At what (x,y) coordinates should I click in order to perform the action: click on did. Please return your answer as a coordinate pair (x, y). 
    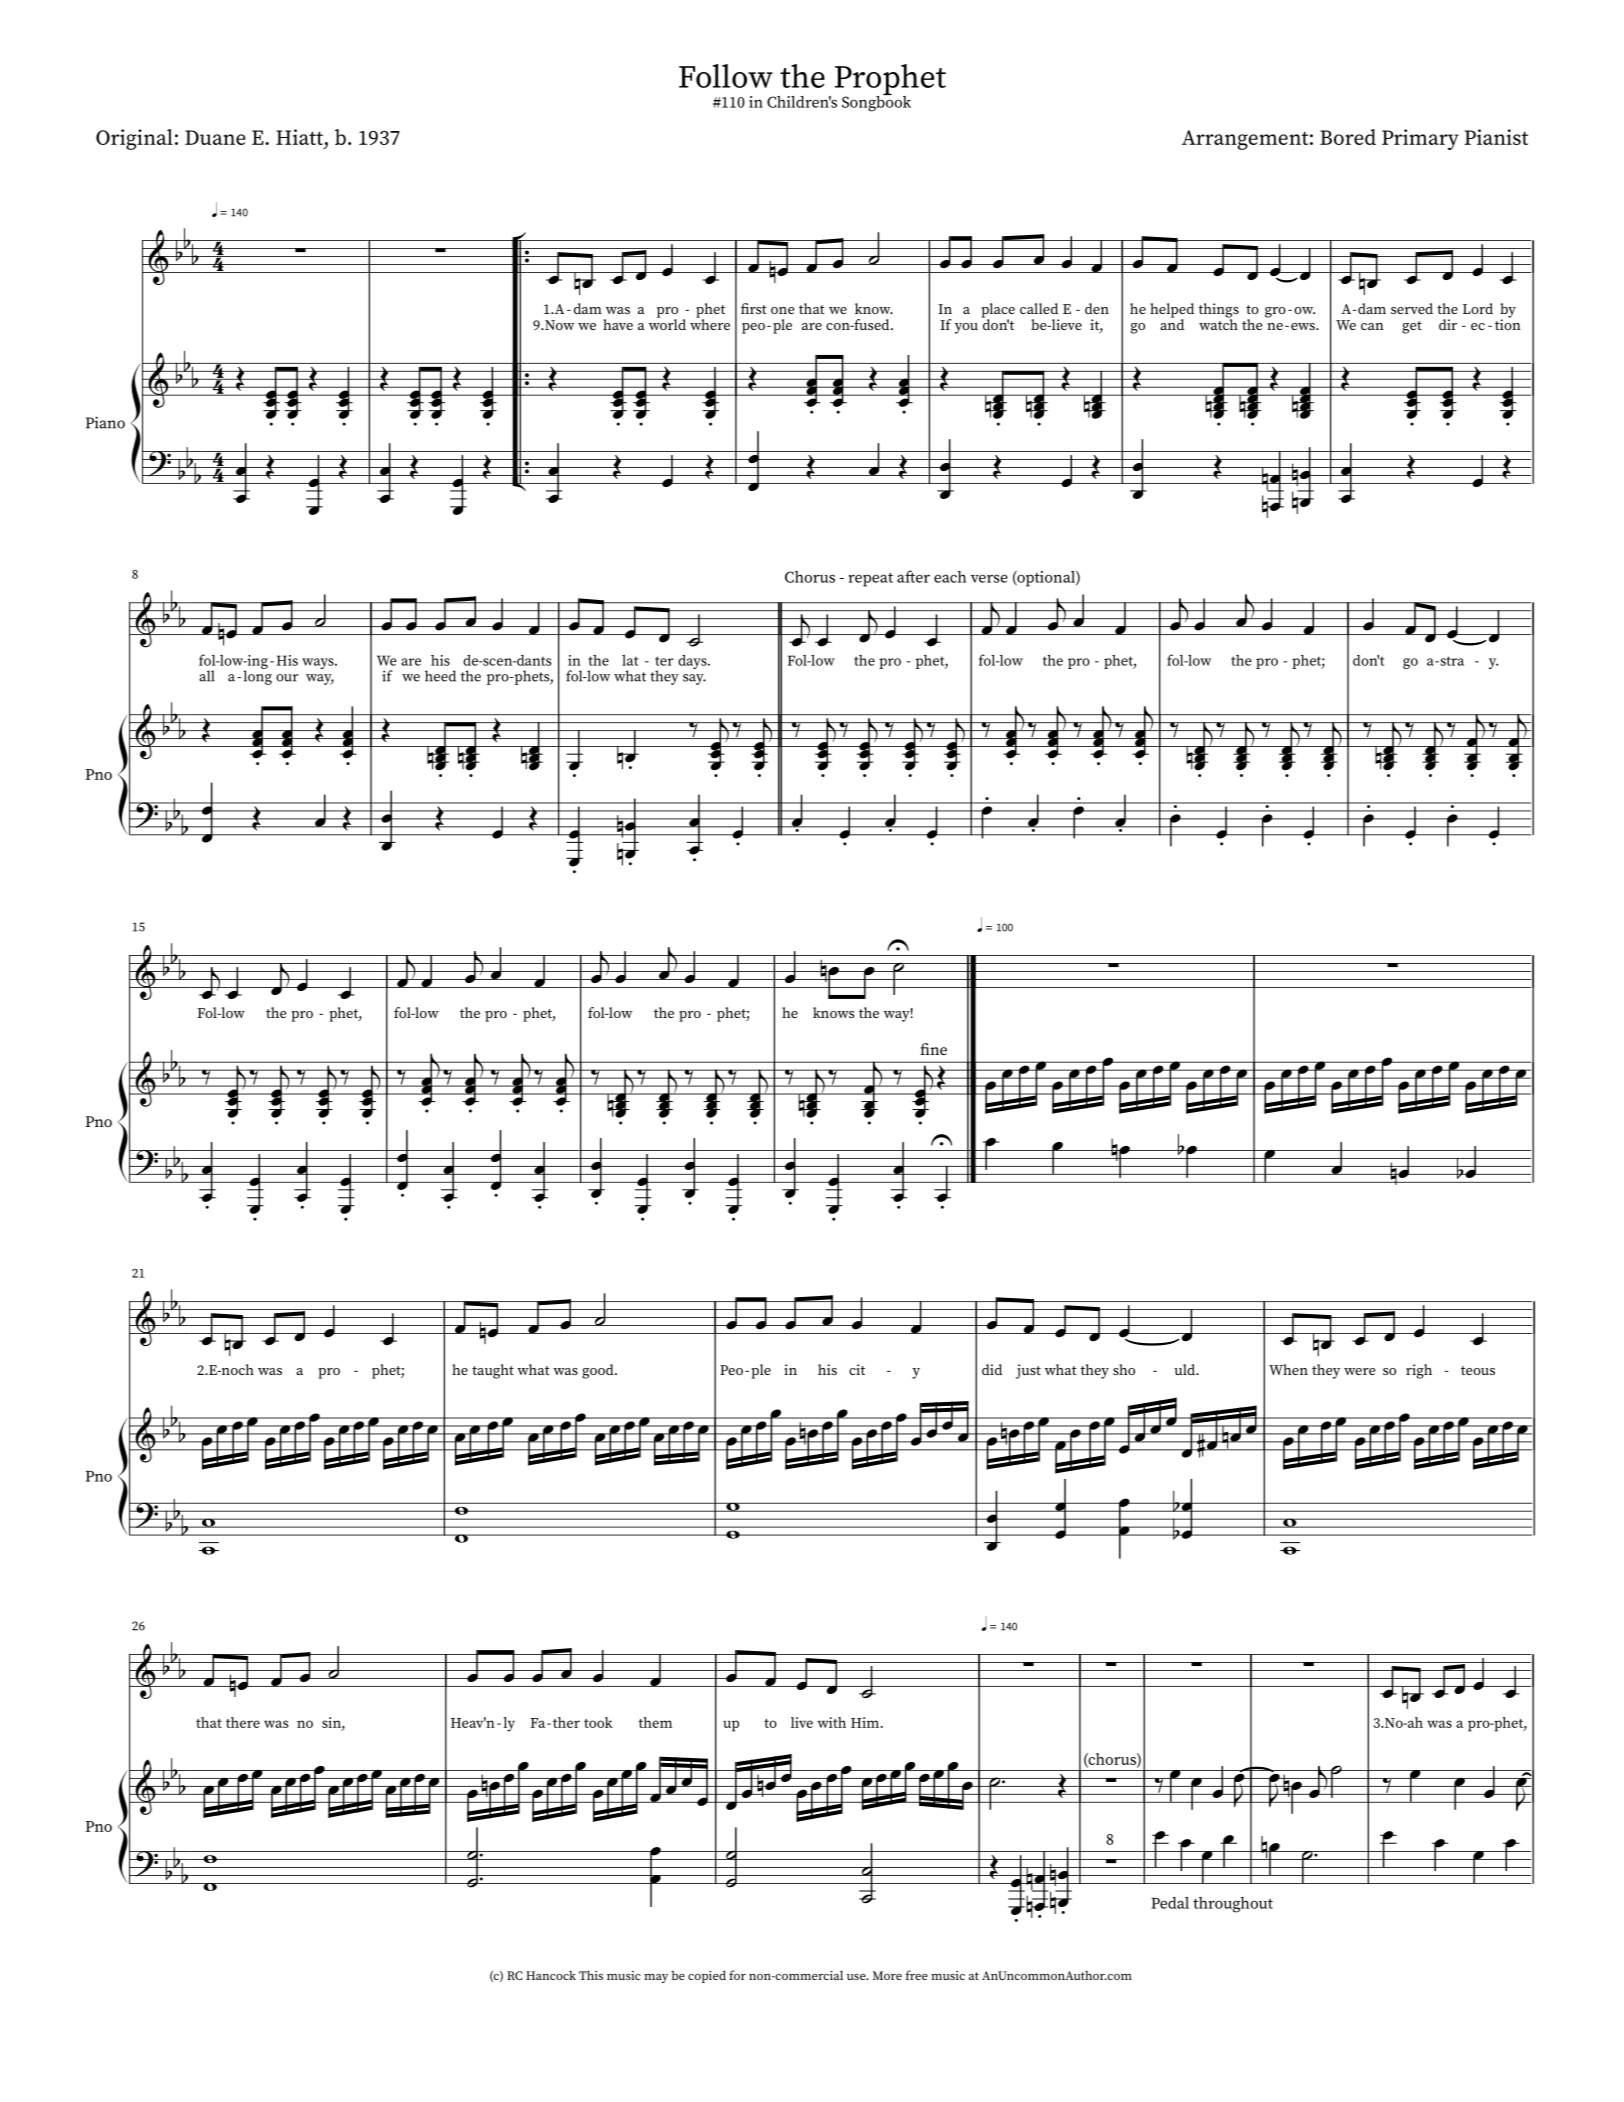
    Looking at the image, I should click on (992, 1369).
